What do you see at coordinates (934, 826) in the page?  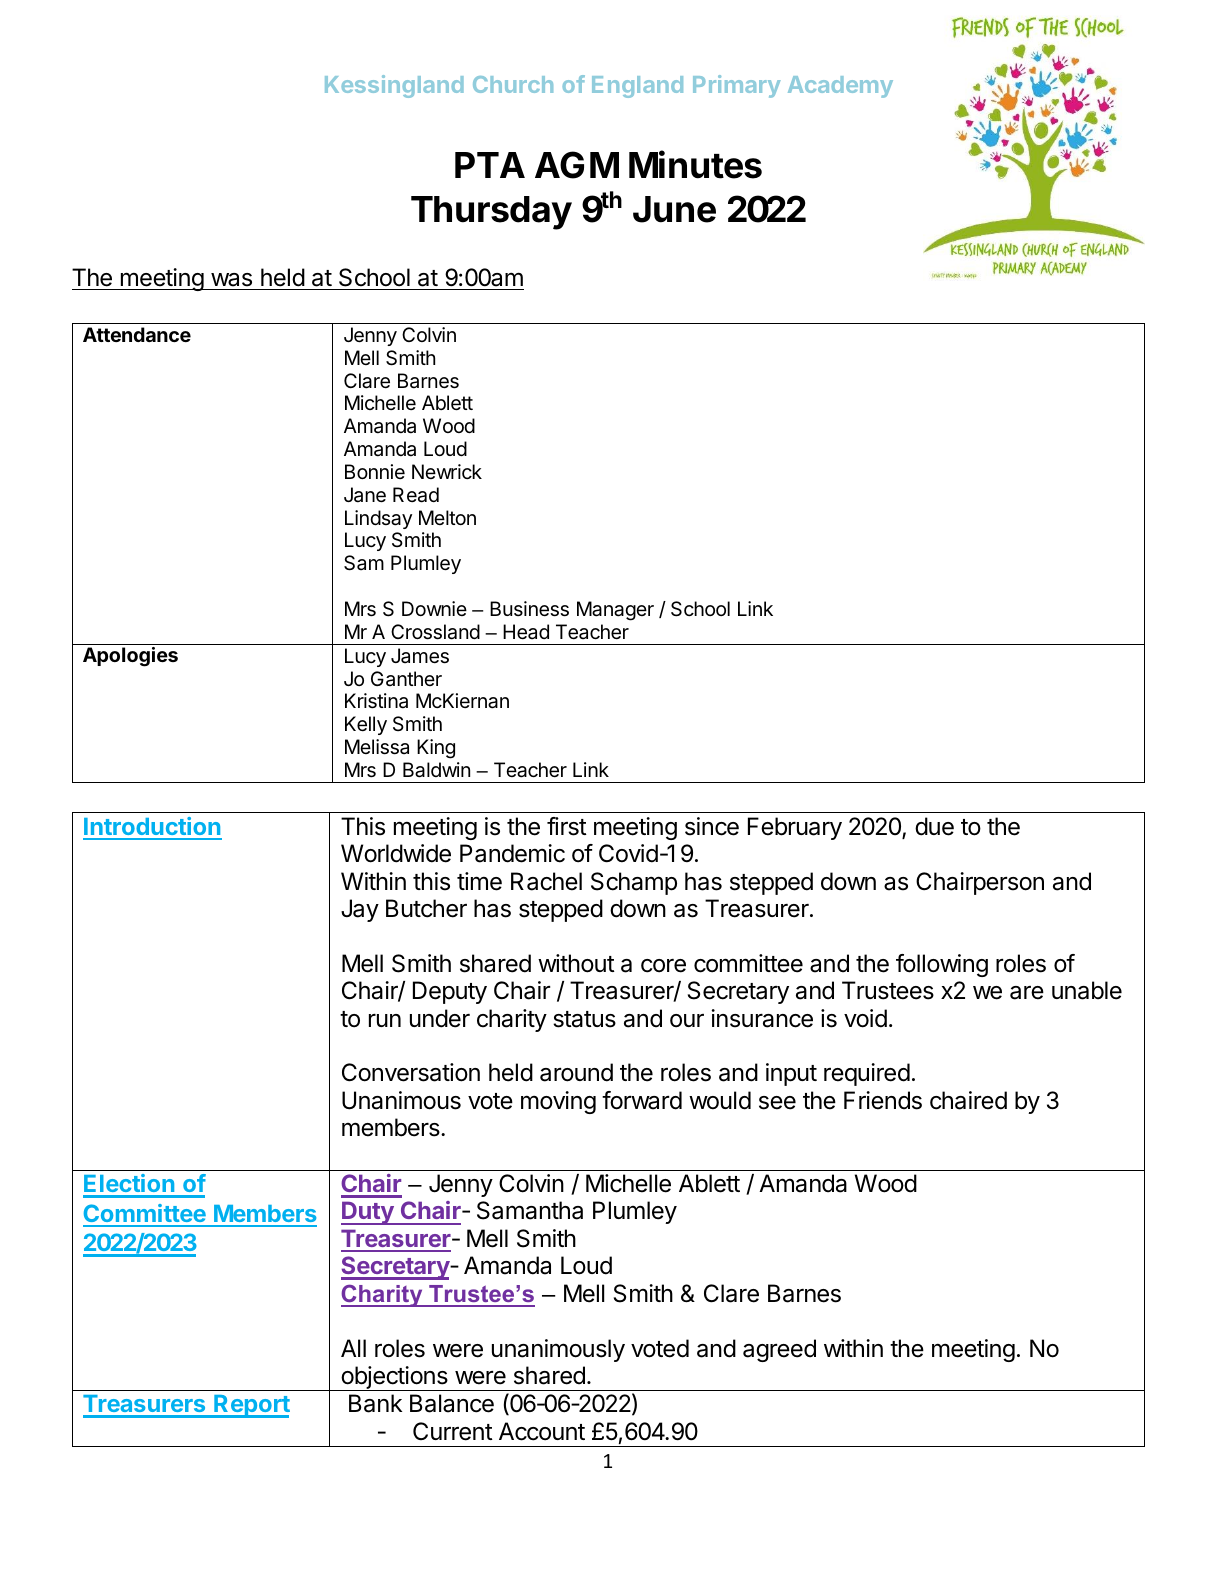 I see `due` at bounding box center [934, 826].
